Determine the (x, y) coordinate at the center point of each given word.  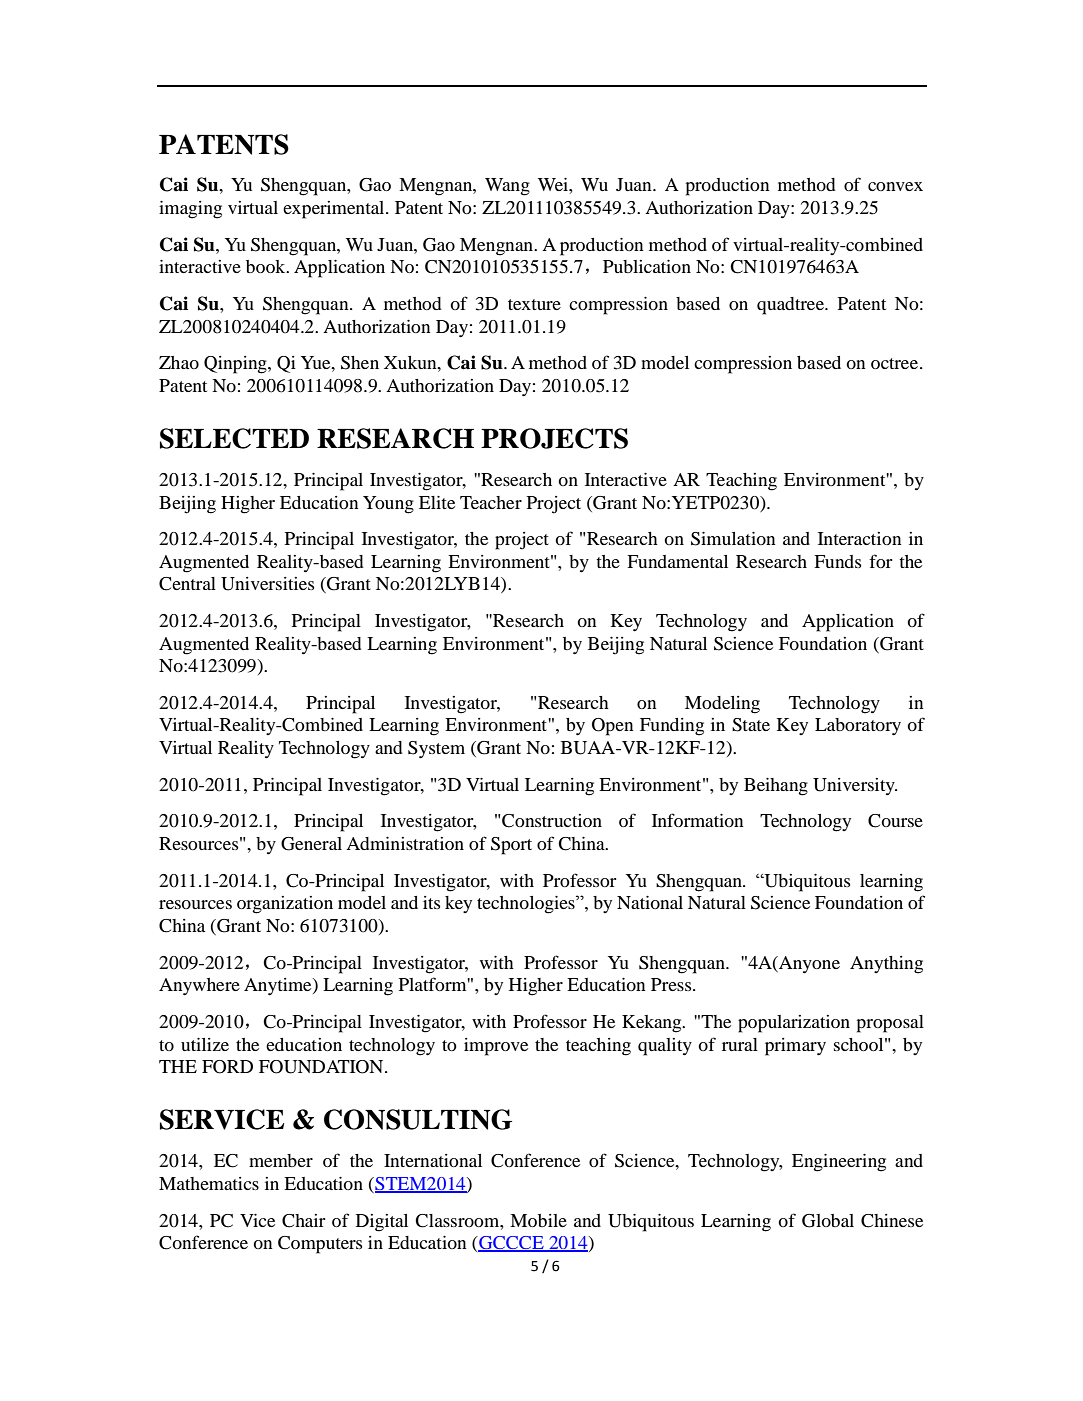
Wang (507, 187)
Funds (837, 561)
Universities (267, 584)
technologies (527, 904)
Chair (303, 1221)
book (267, 266)
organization (285, 905)
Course (895, 821)
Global (828, 1221)
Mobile (538, 1220)
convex (895, 186)
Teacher (491, 502)
